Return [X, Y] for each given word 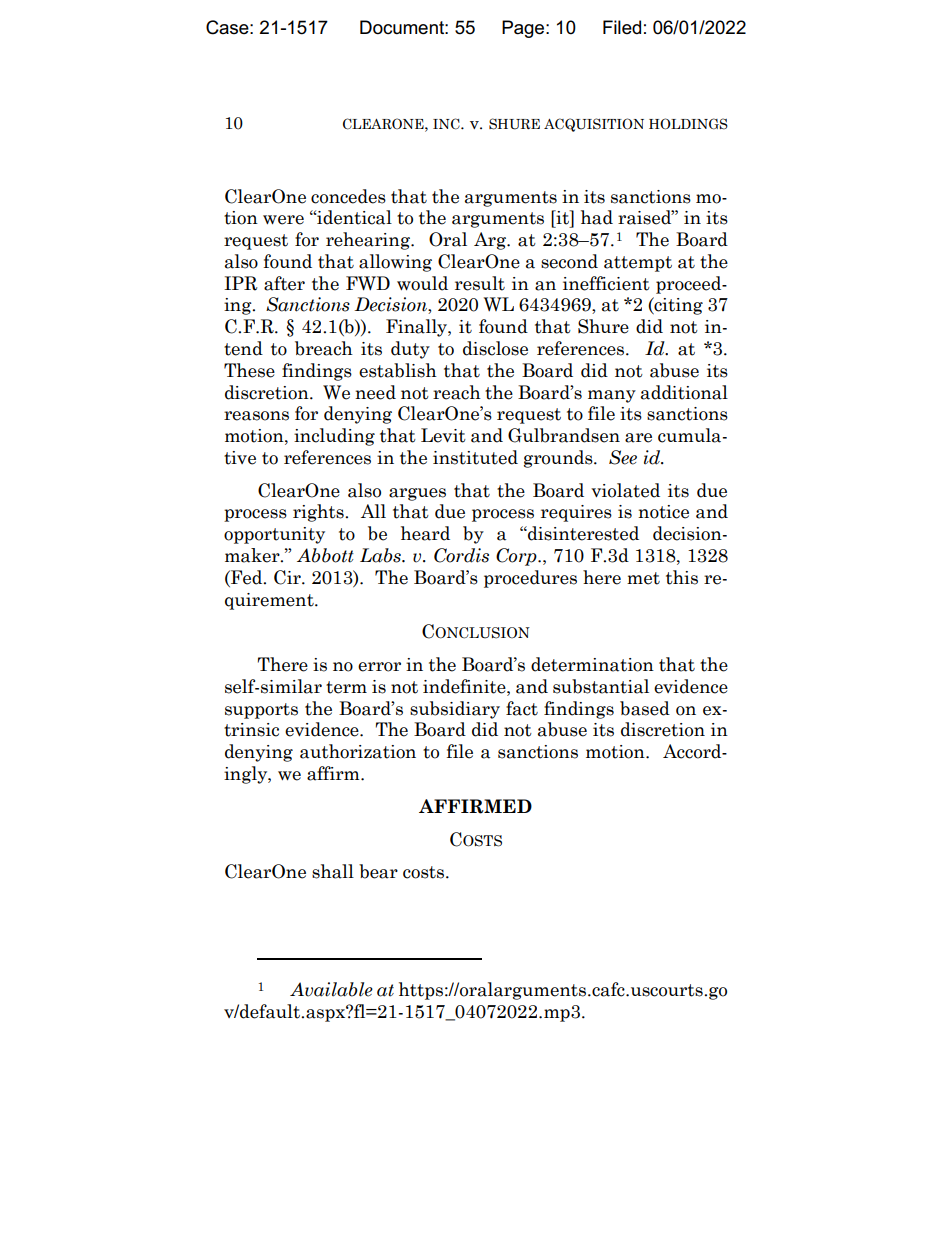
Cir [288, 577]
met [643, 578]
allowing [395, 263]
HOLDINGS [688, 124]
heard [425, 533]
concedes [348, 196]
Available [331, 989]
